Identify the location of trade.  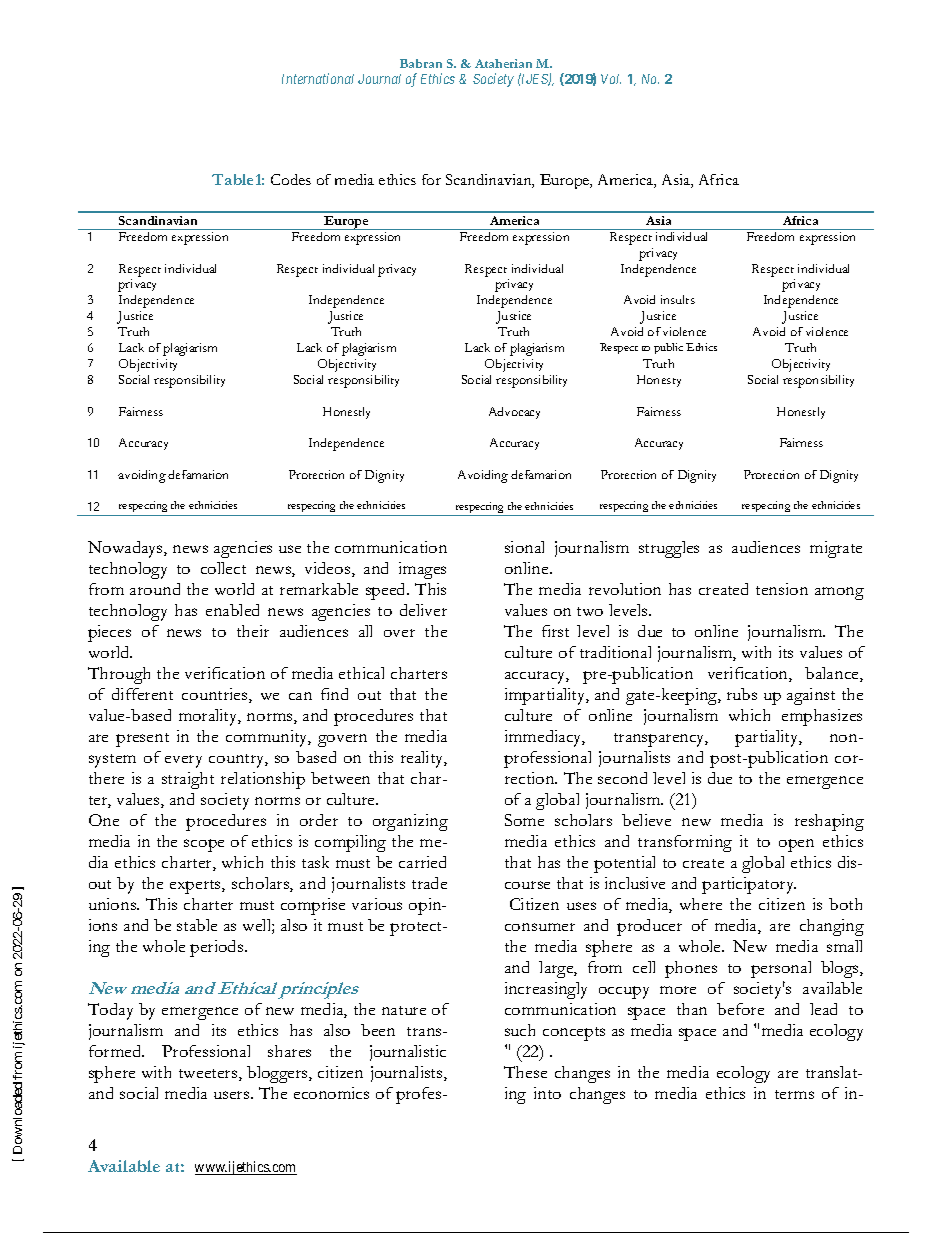
(429, 883).
